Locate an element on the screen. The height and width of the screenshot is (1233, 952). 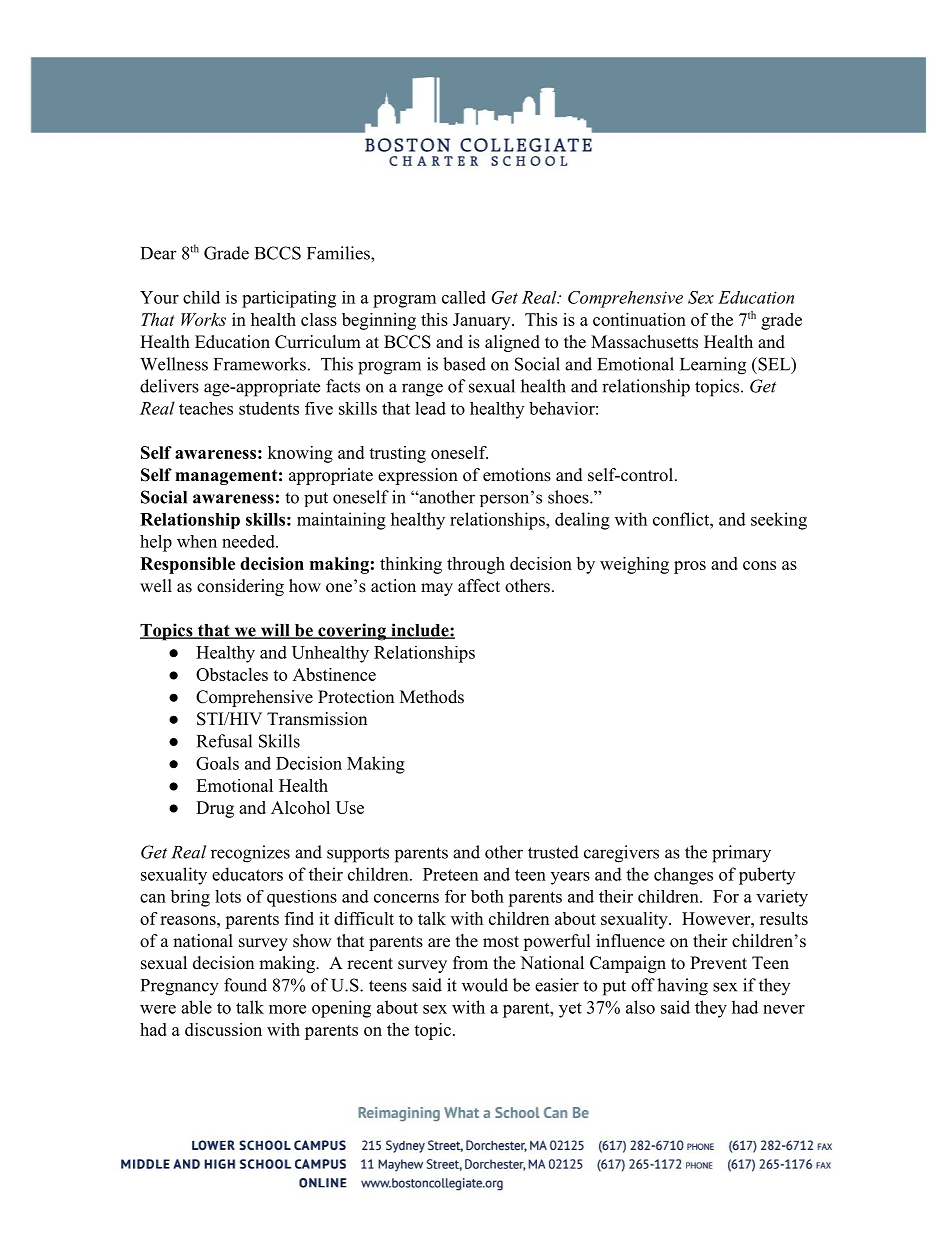
through is located at coordinates (476, 565).
